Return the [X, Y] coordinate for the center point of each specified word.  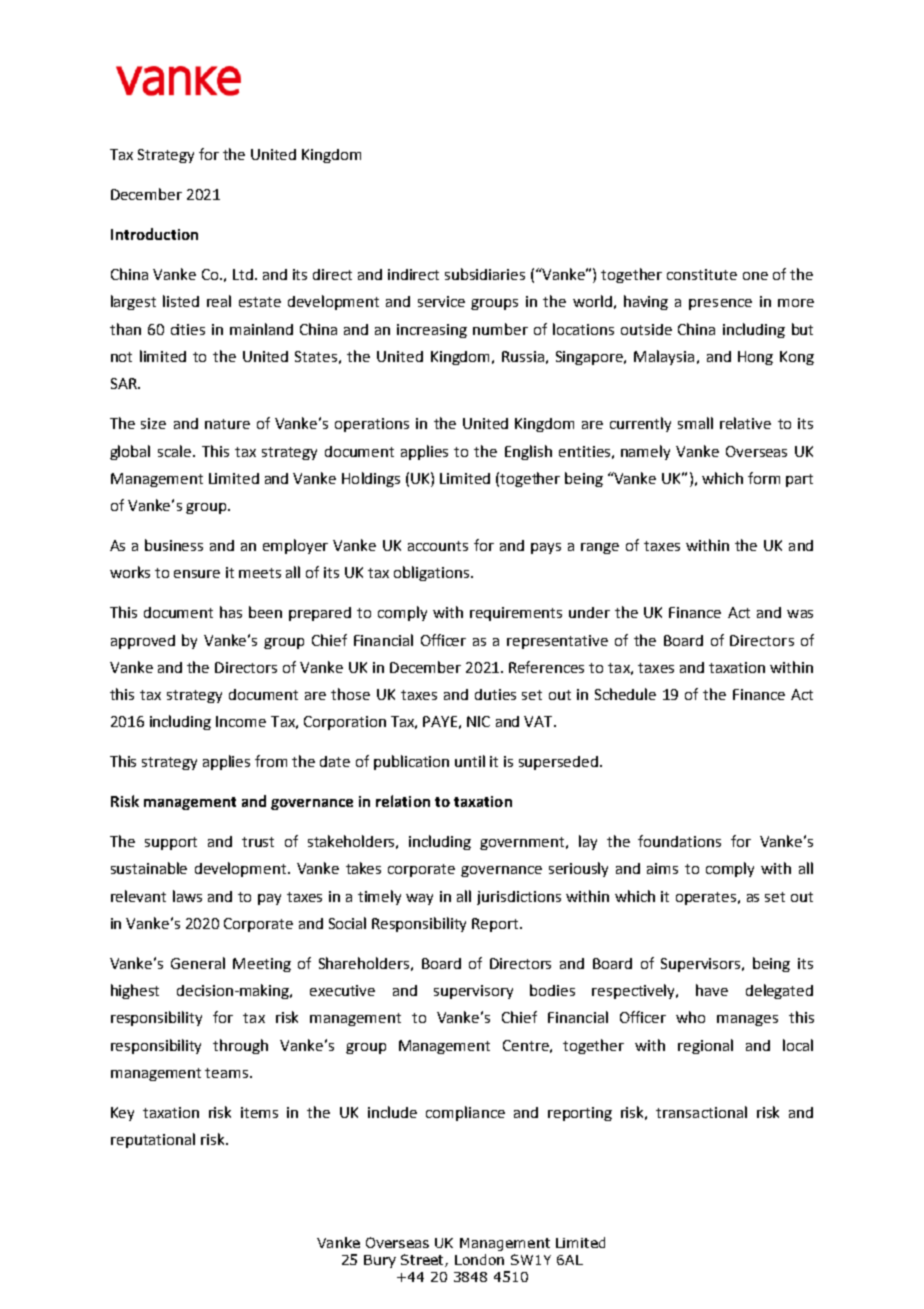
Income [241, 721]
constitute [702, 274]
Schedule [625, 694]
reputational [153, 1140]
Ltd [243, 274]
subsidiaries [485, 274]
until [470, 761]
